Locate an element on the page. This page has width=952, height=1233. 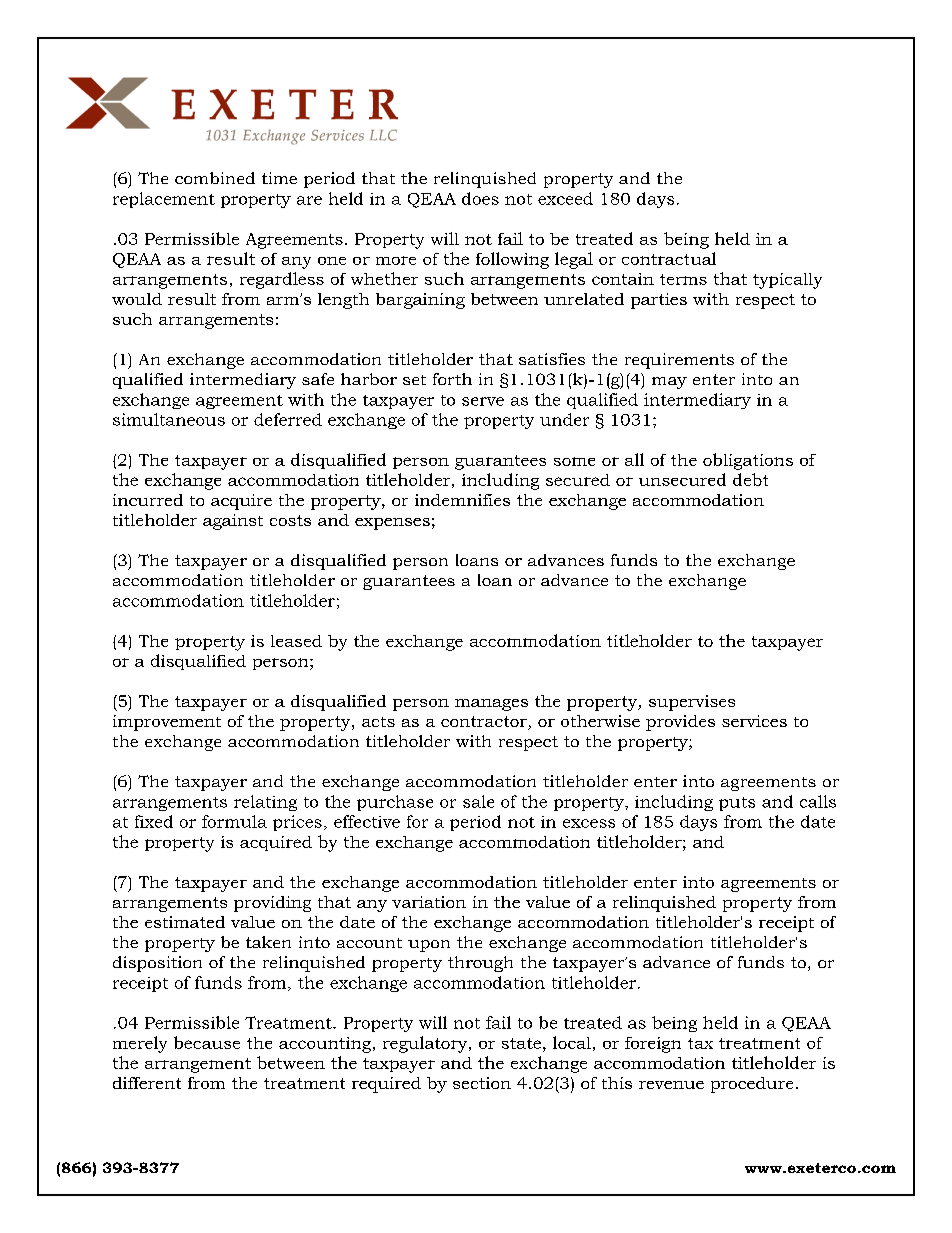
combined is located at coordinates (215, 178).
